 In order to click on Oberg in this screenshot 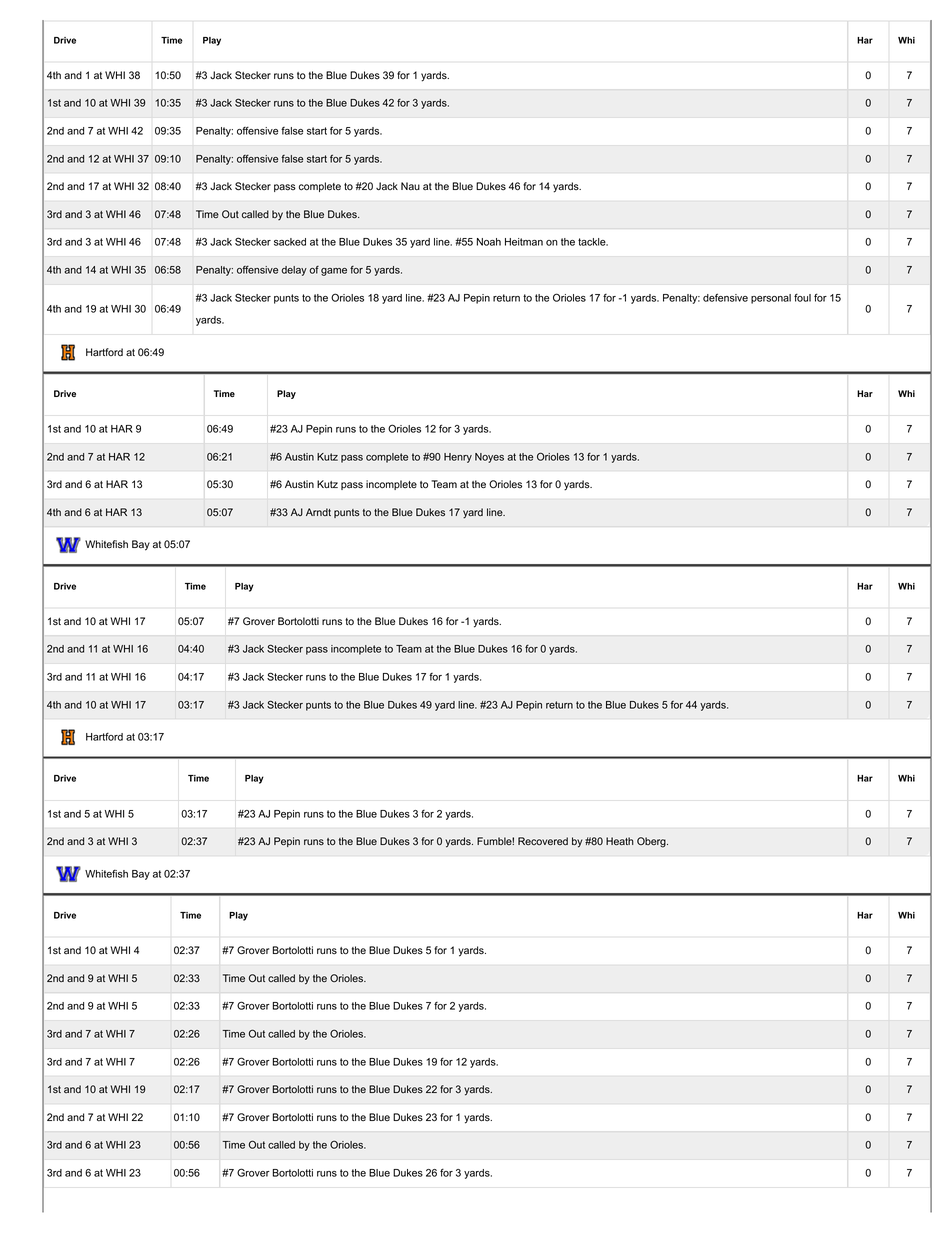, I will do `click(652, 842)`.
